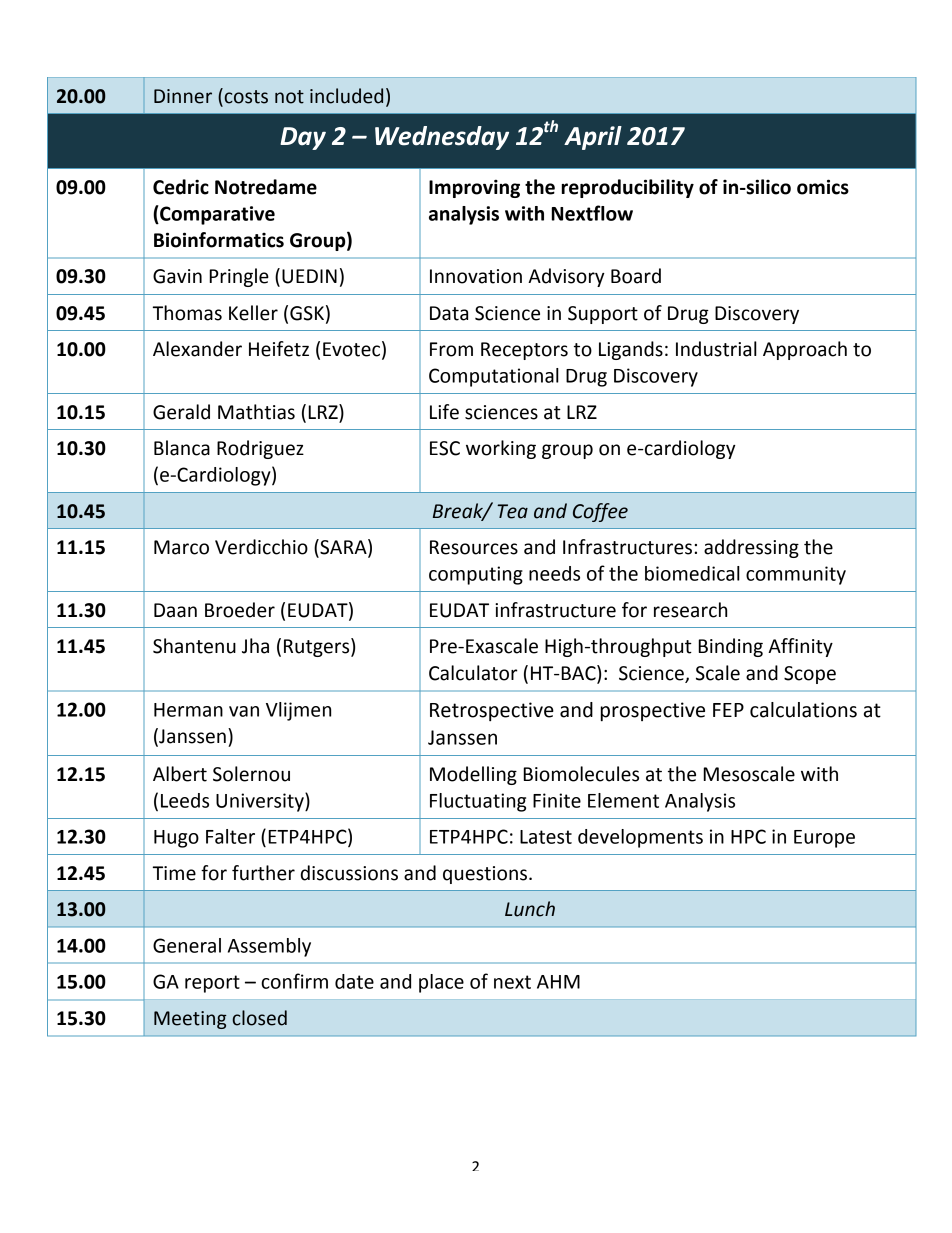 The image size is (952, 1233). What do you see at coordinates (245, 96) in the image?
I see `costs` at bounding box center [245, 96].
